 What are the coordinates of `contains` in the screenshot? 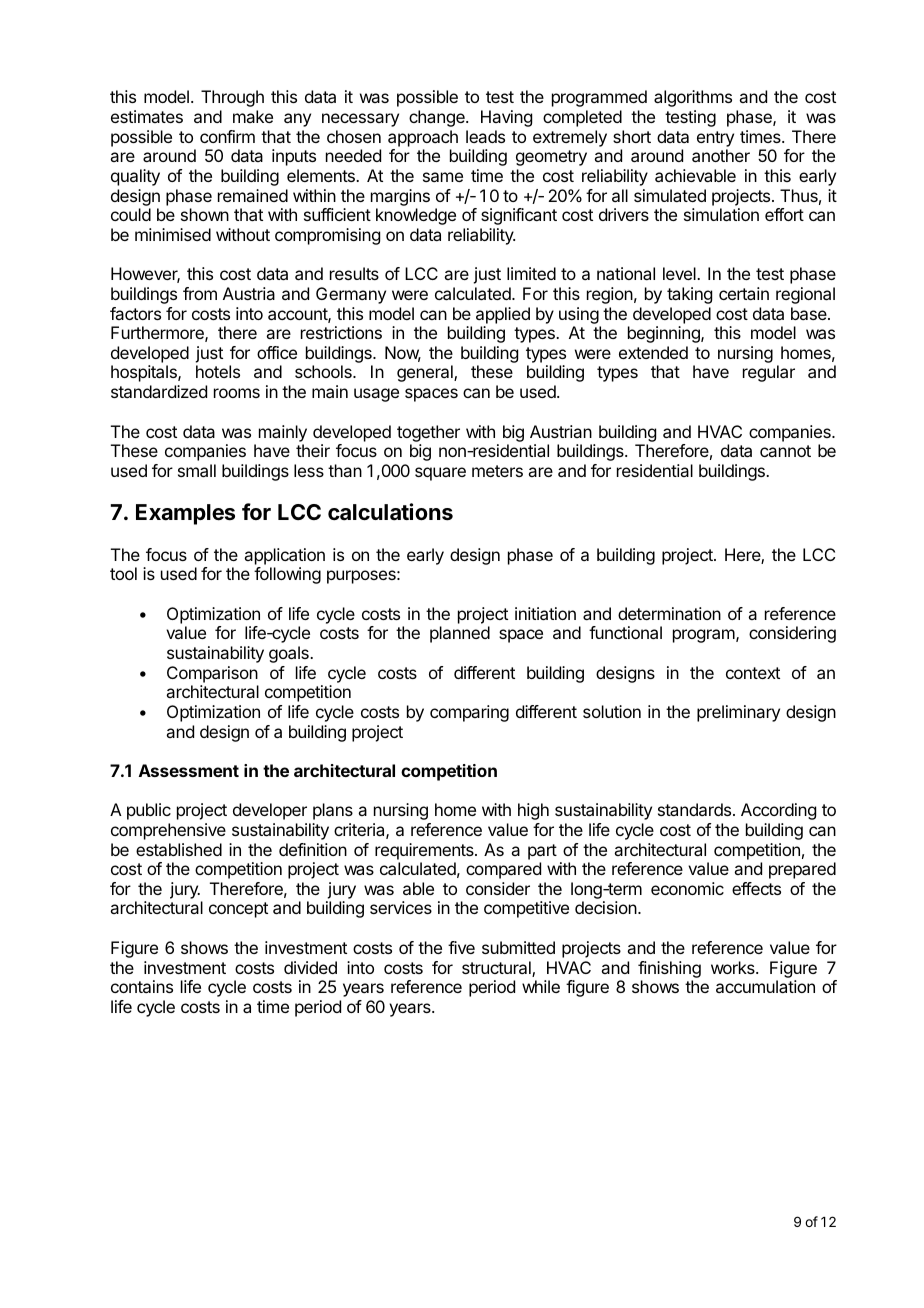 It's located at (142, 986).
